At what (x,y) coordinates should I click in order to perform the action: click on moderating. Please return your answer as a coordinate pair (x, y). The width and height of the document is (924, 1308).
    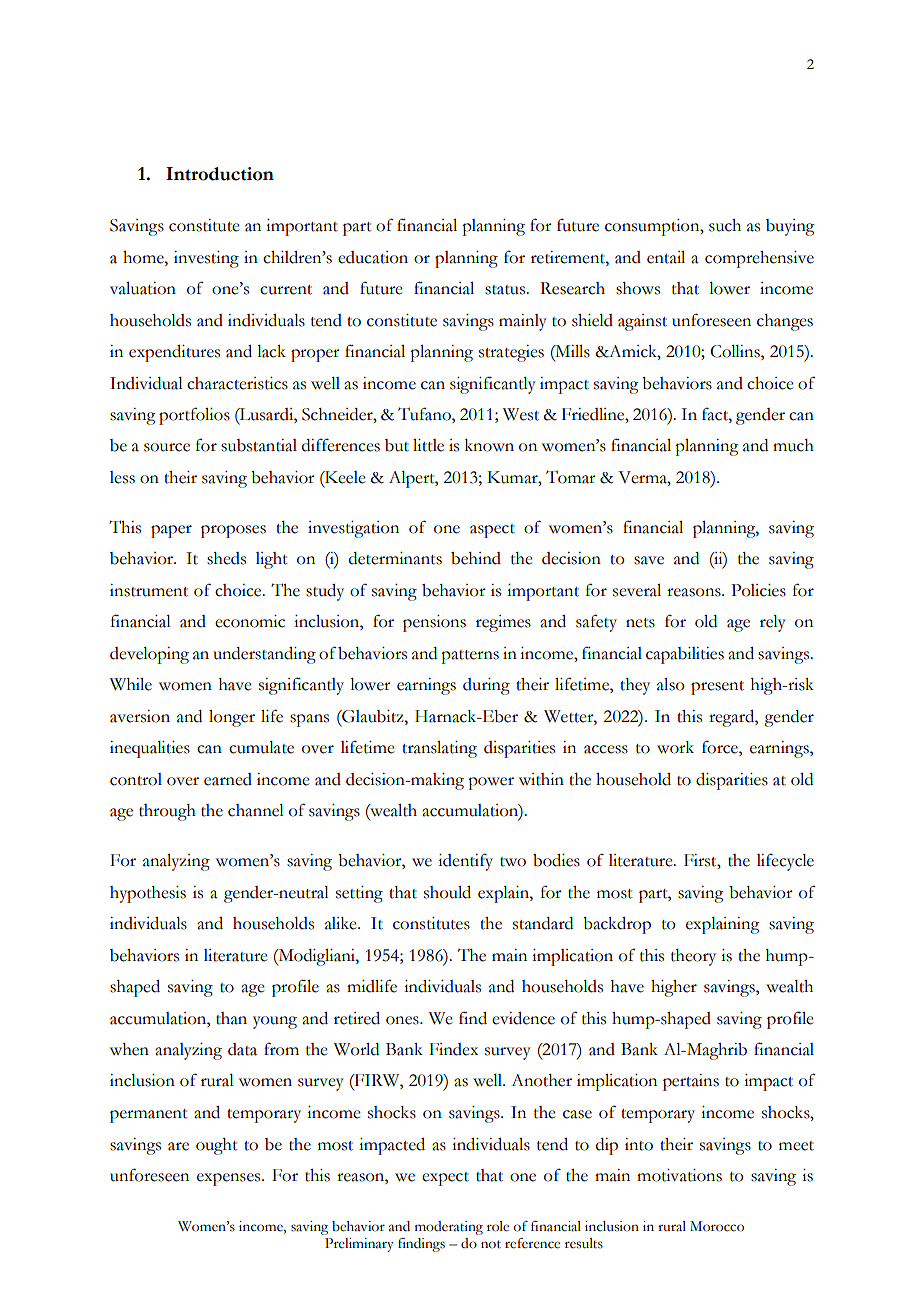
    Looking at the image, I should click on (449, 1228).
